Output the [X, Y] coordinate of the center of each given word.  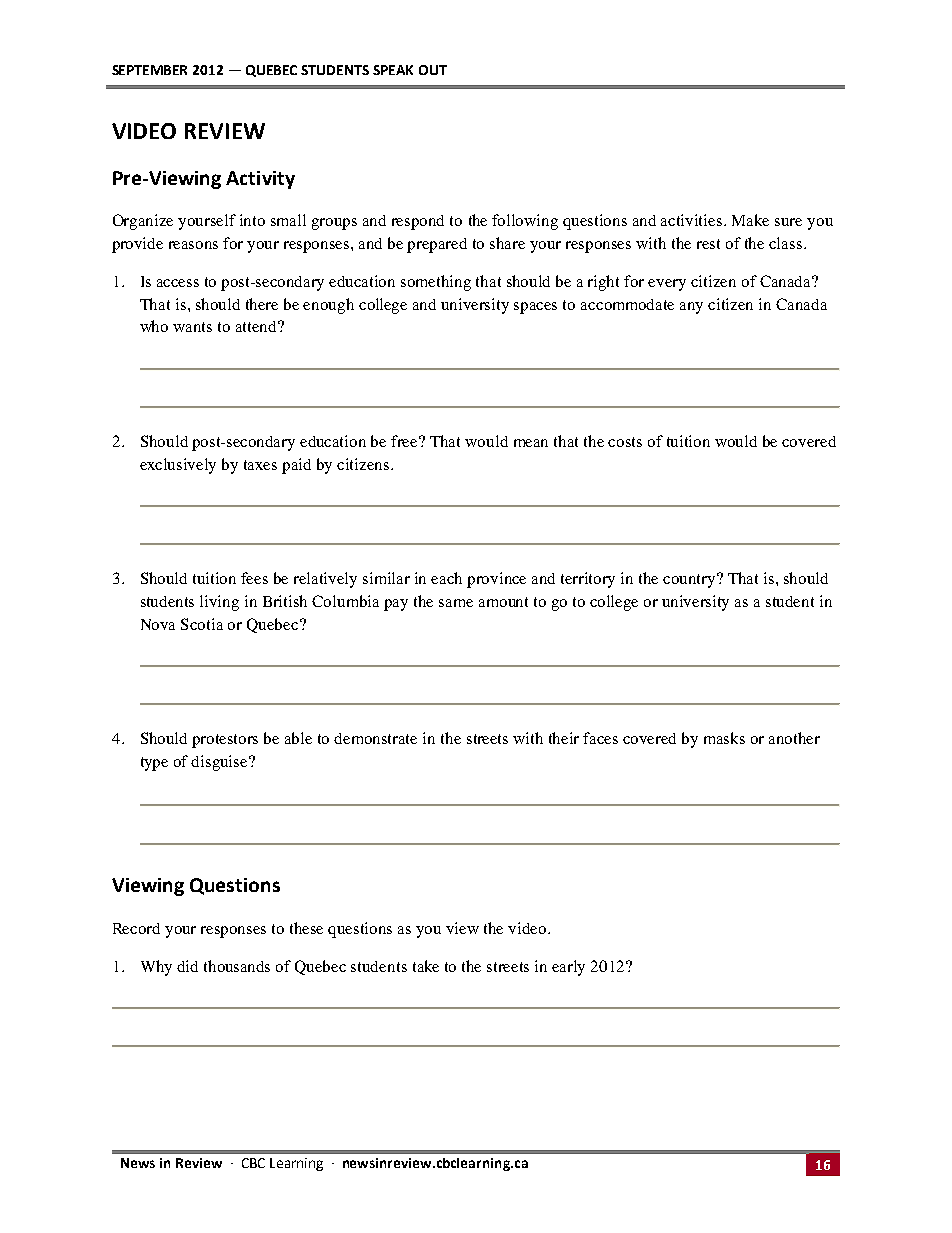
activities [693, 220]
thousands [237, 966]
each [446, 578]
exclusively [178, 466]
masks [724, 738]
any [691, 308]
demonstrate [375, 738]
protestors [225, 741]
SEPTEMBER [149, 70]
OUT [433, 70]
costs [625, 442]
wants [192, 327]
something [436, 283]
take [426, 966]
